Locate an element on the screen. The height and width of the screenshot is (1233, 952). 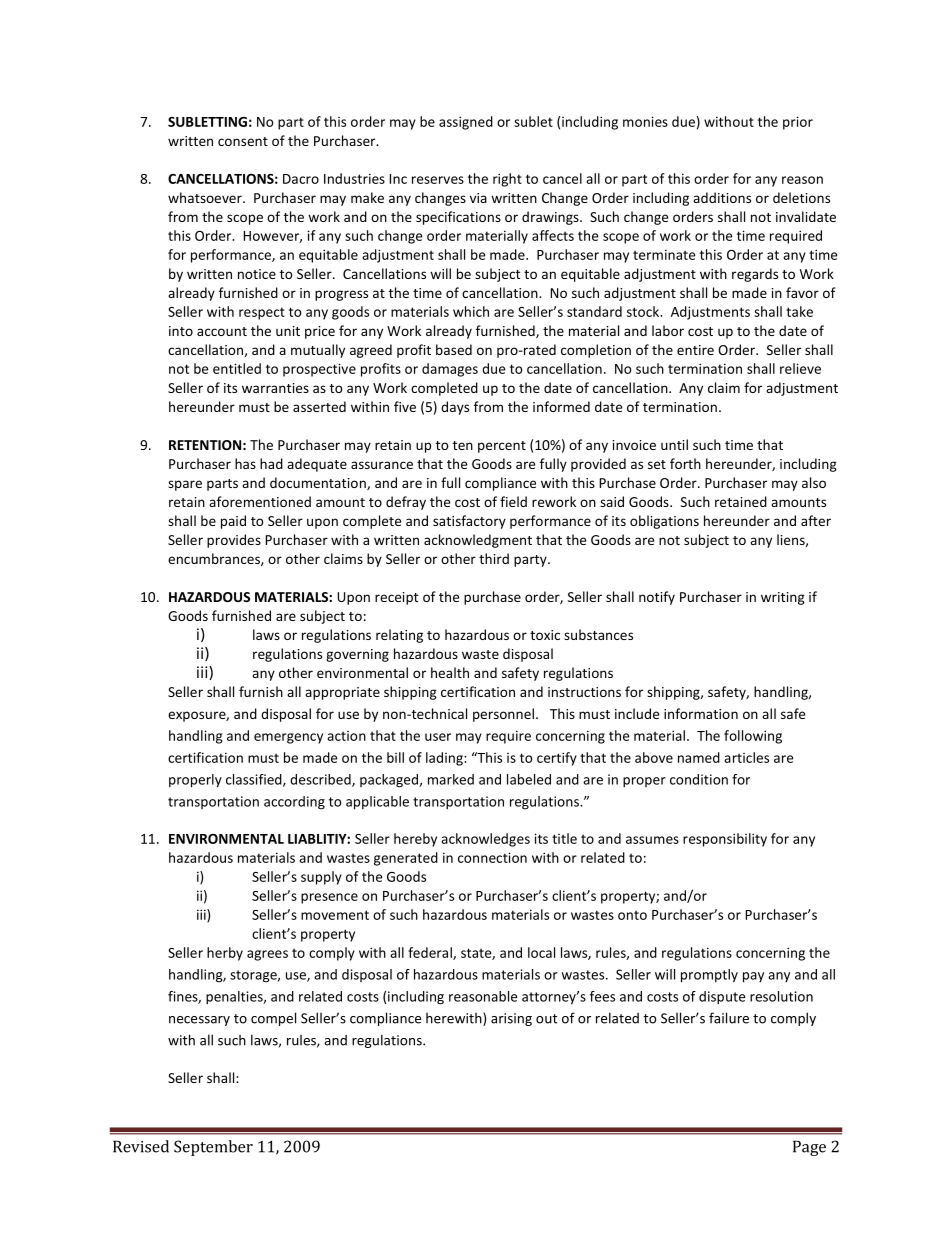
encumbrances is located at coordinates (215, 559).
